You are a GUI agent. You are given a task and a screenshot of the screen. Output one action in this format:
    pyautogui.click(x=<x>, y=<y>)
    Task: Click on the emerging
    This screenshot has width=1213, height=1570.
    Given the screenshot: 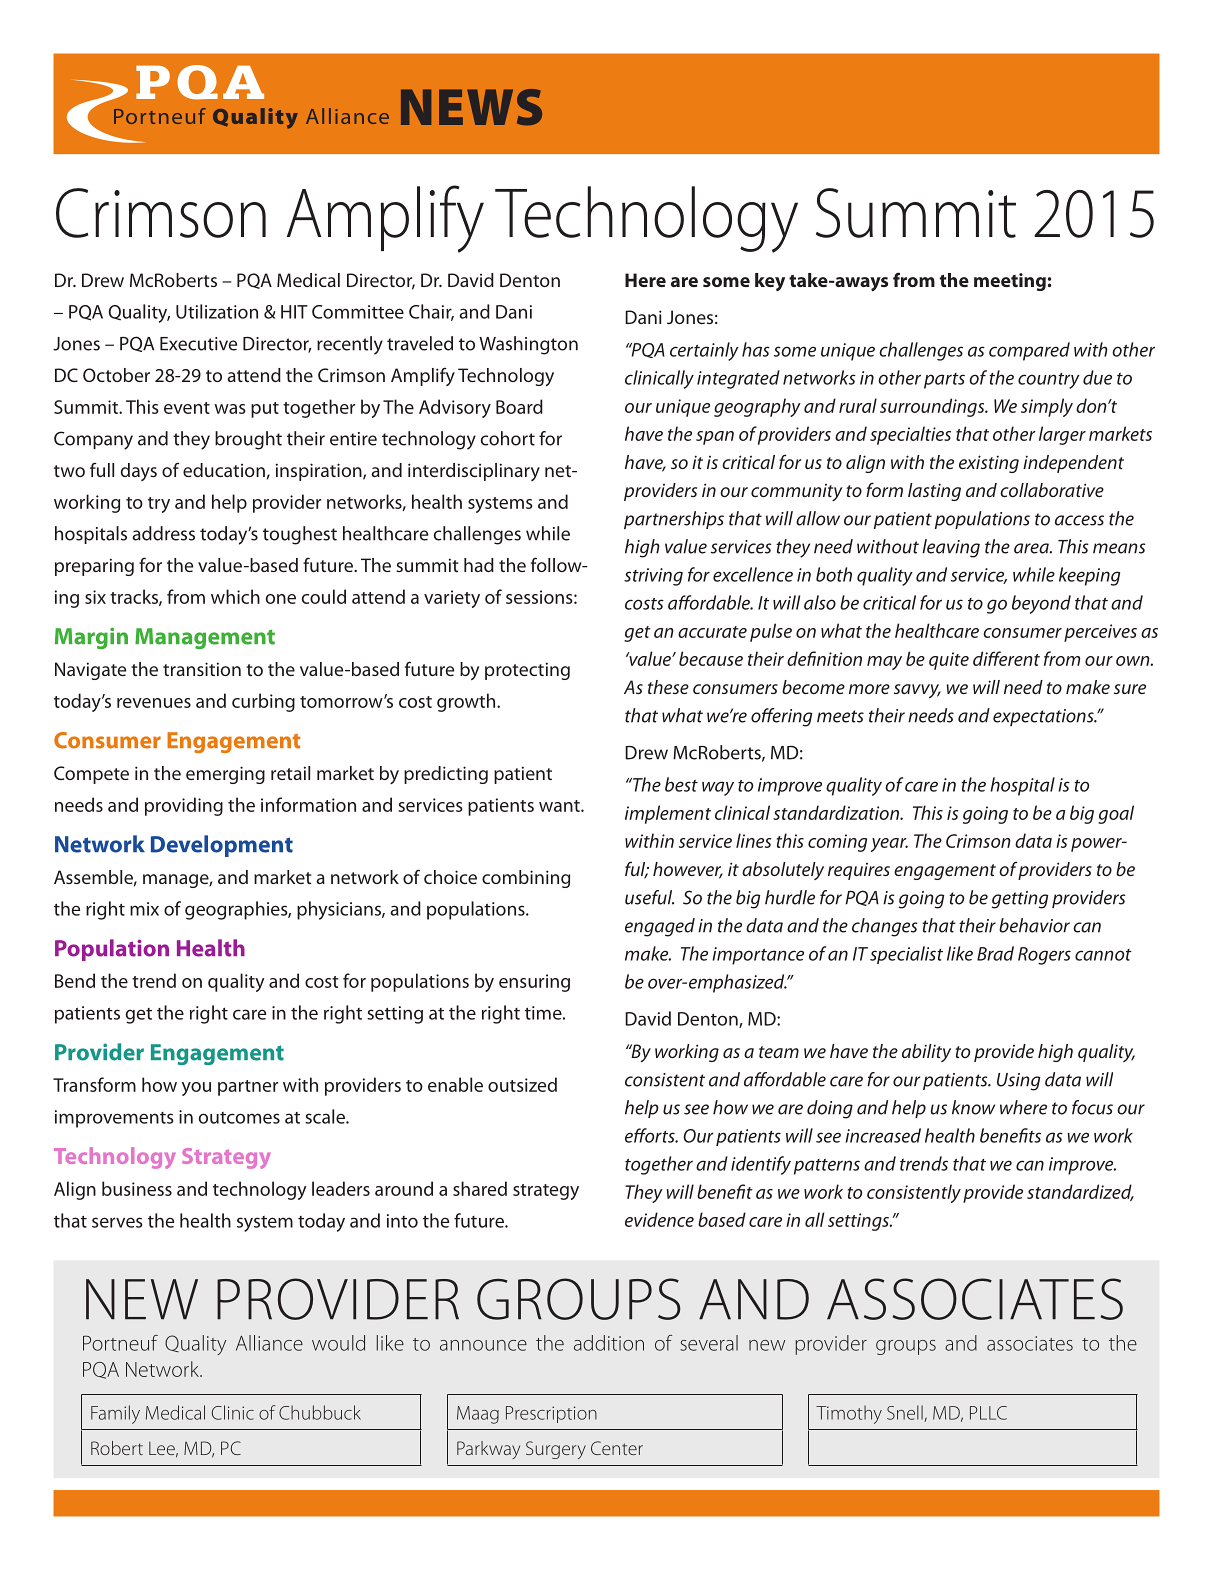 What is the action you would take?
    pyautogui.click(x=225, y=775)
